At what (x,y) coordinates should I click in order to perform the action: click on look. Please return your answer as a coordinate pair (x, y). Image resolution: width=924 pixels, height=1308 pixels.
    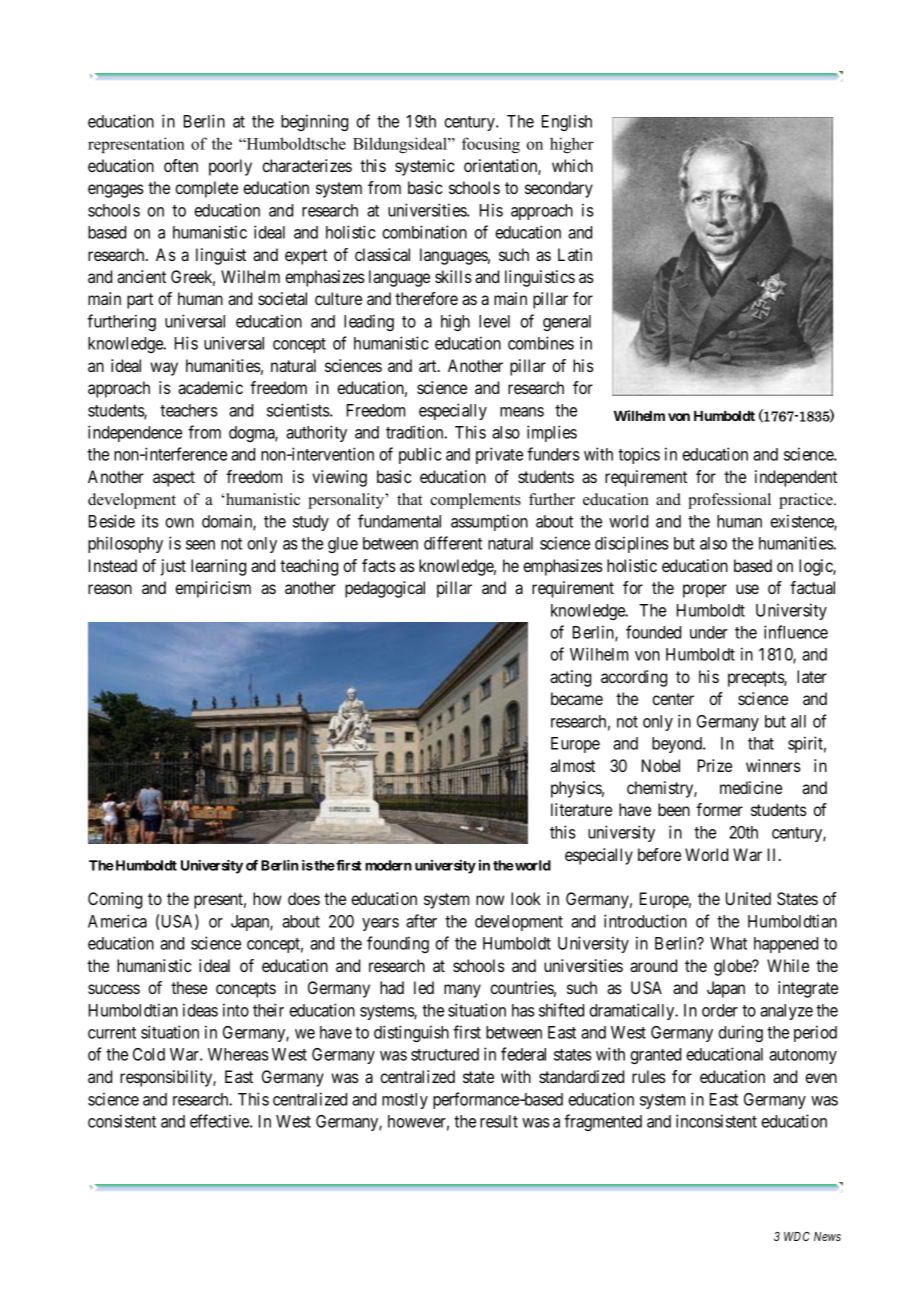
    Looking at the image, I should click on (526, 898).
